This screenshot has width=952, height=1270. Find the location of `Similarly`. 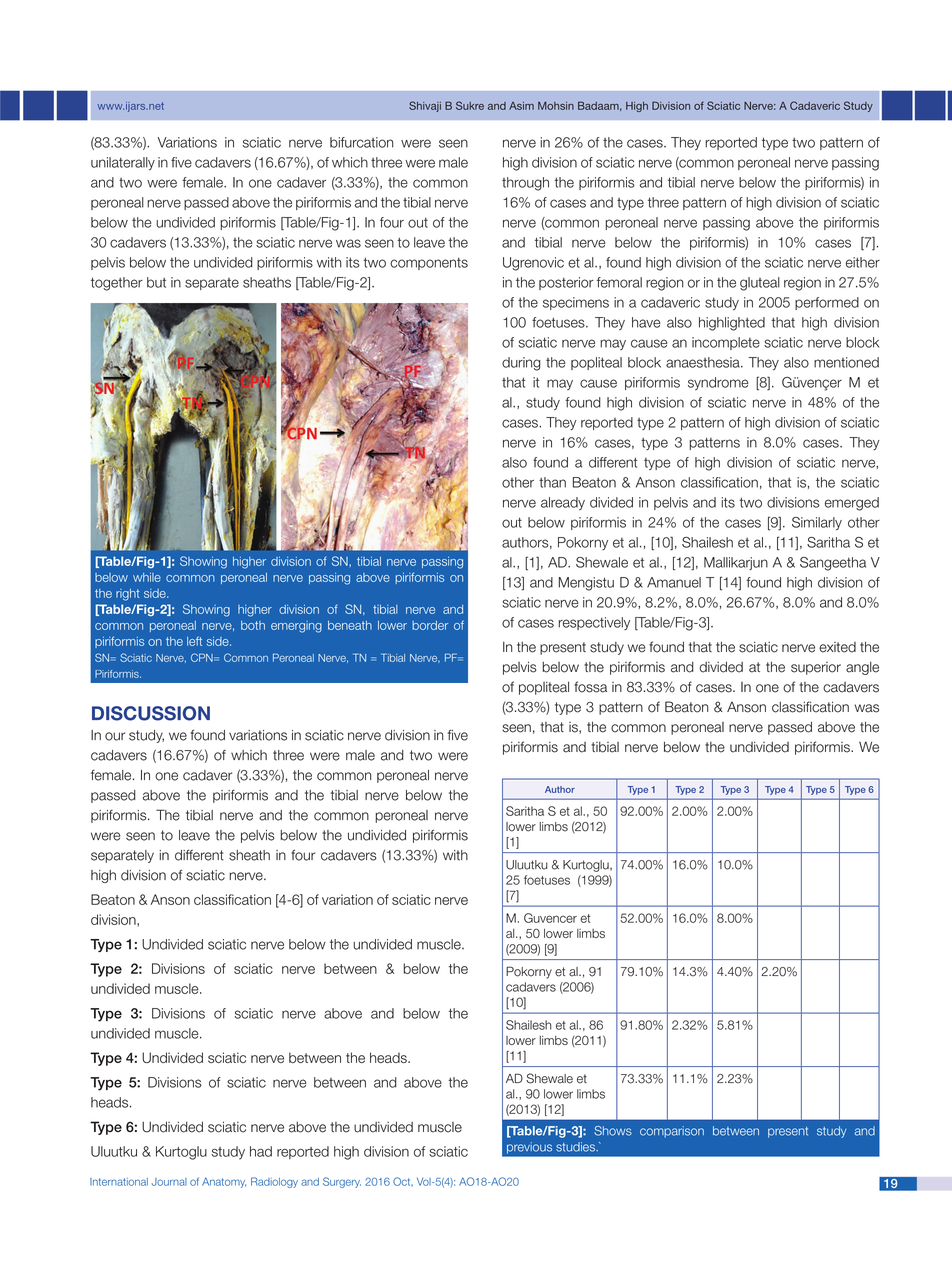

Similarly is located at coordinates (817, 523).
